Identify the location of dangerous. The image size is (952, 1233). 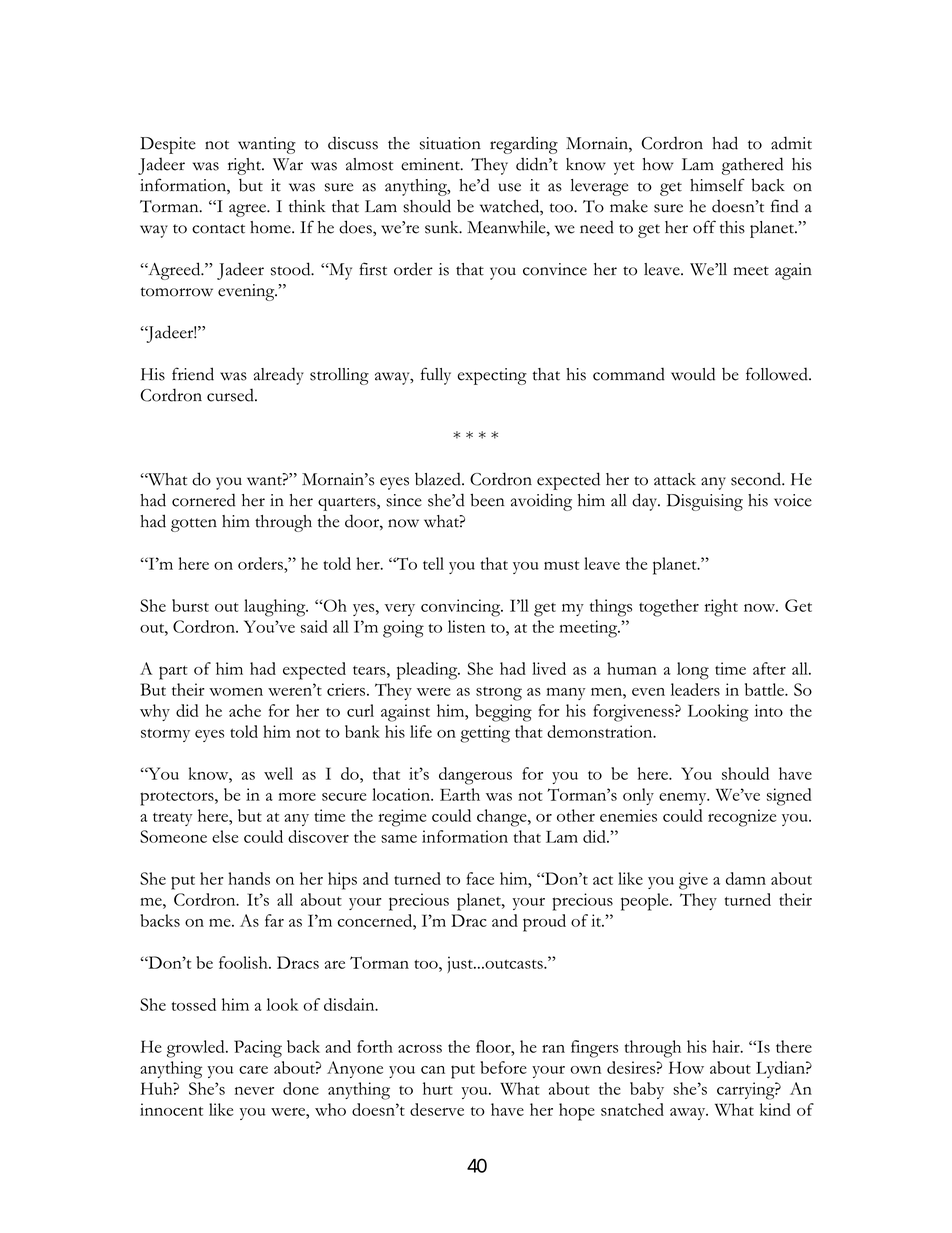
(475, 776).
